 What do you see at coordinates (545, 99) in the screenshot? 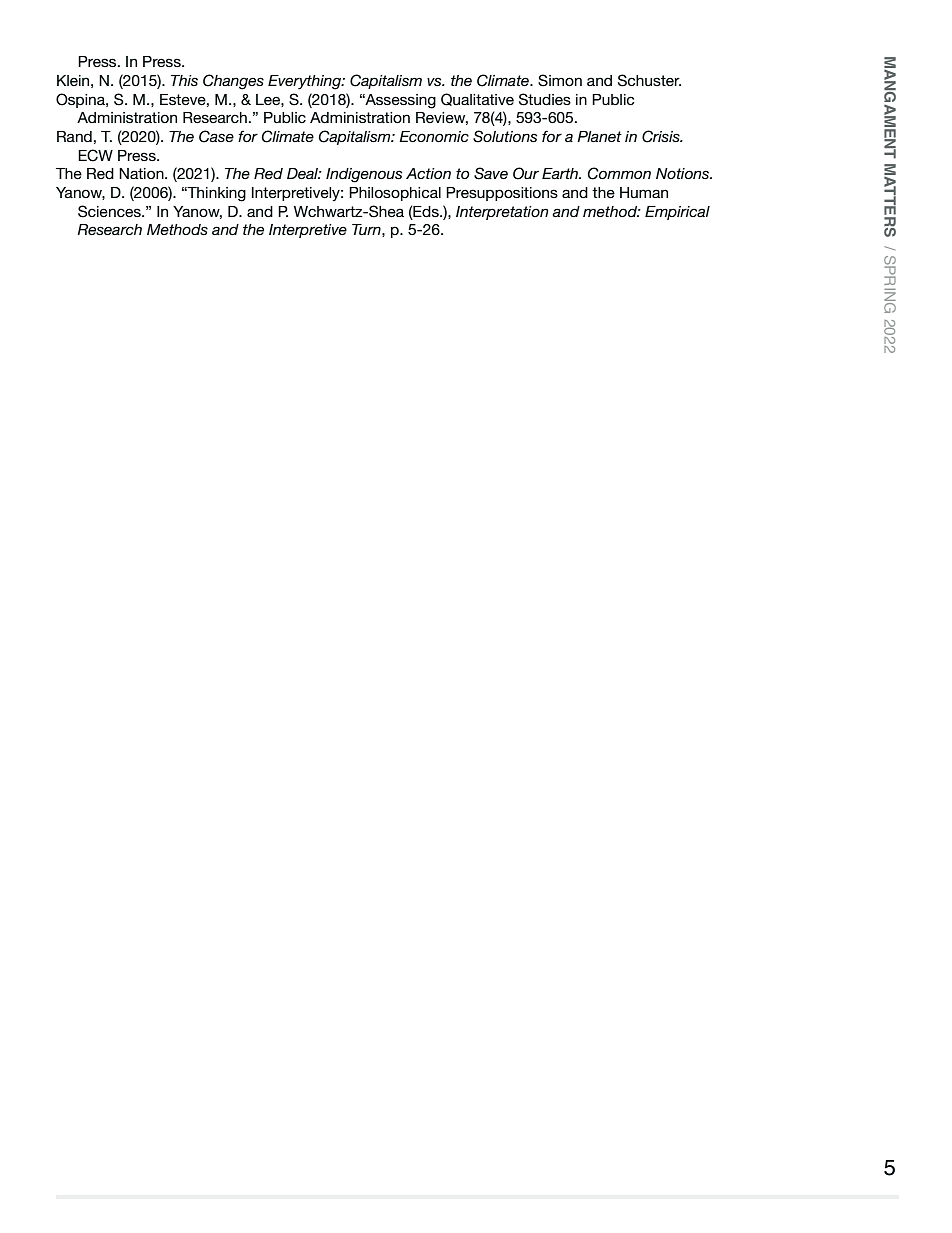
I see `Studies` at bounding box center [545, 99].
